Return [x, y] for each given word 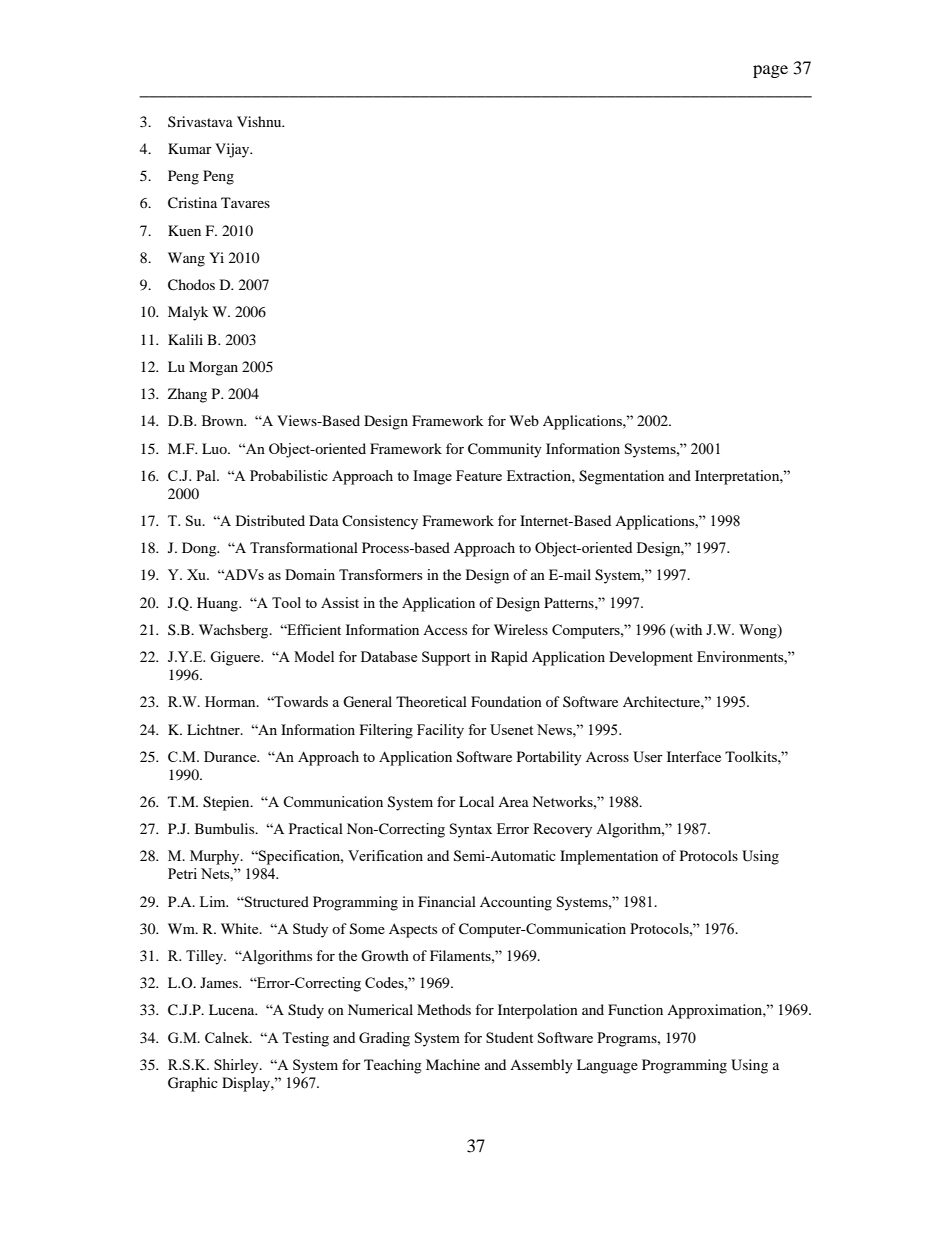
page [770, 71]
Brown [224, 420]
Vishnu [260, 121]
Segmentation [621, 477]
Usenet [511, 729]
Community [505, 450]
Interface [694, 756]
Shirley [237, 1066]
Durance [231, 756]
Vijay [233, 150]
